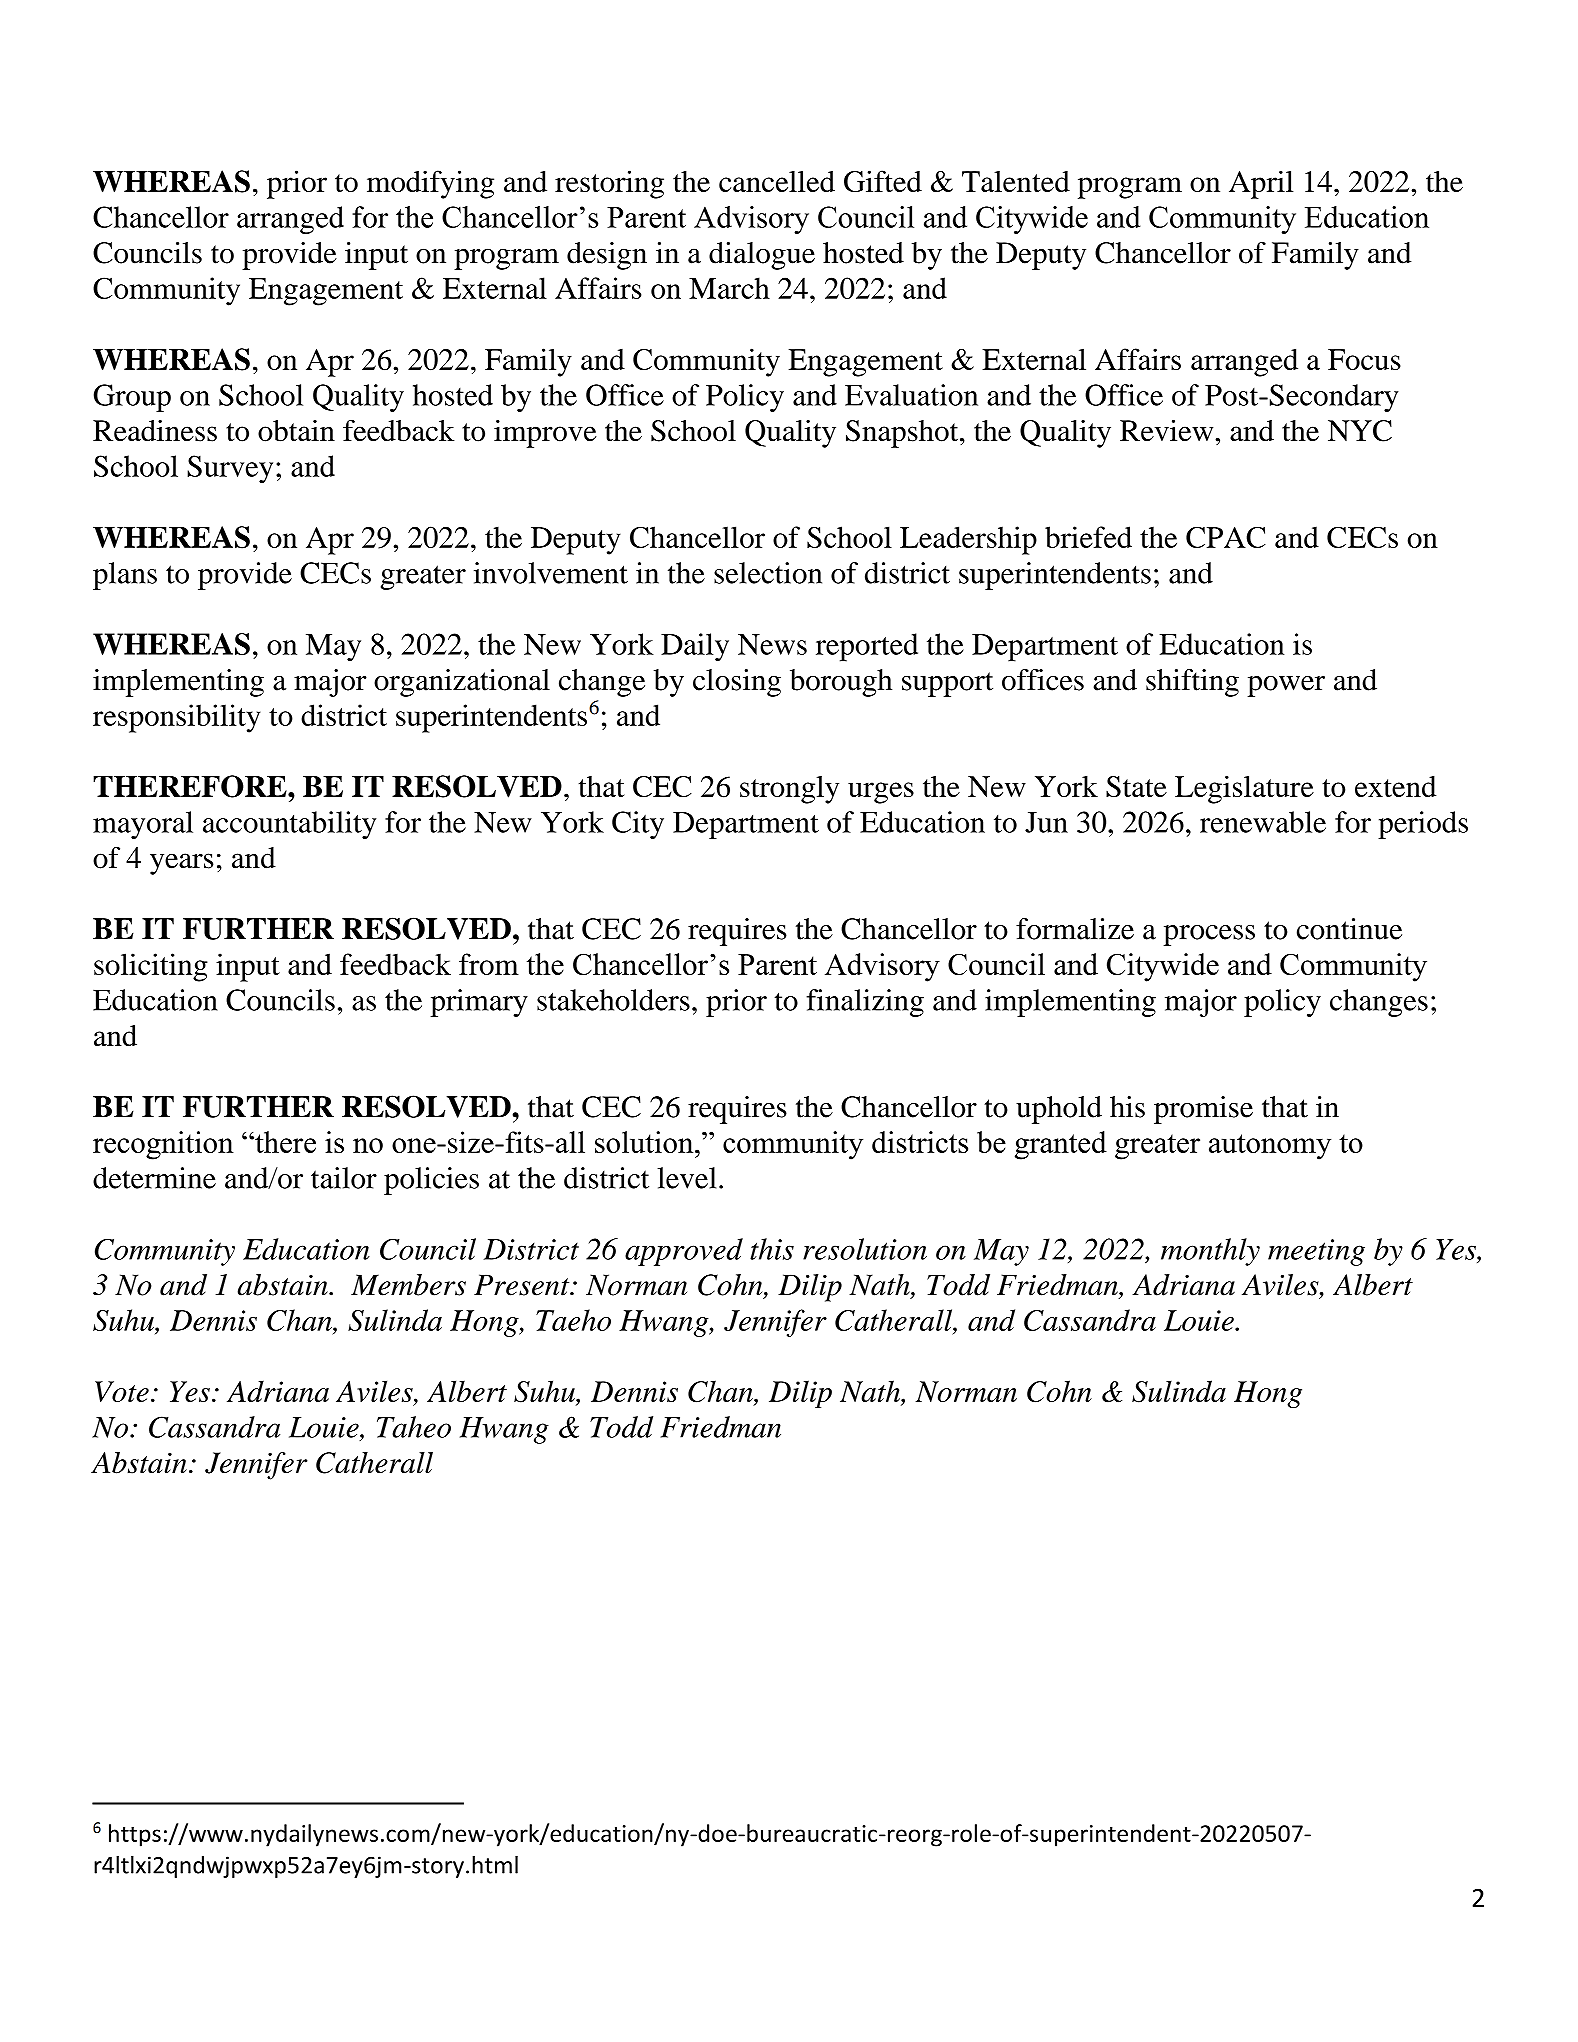 This page has width=1578, height=2042. Describe the element at coordinates (865, 1003) in the page. I see `finalizing` at that location.
